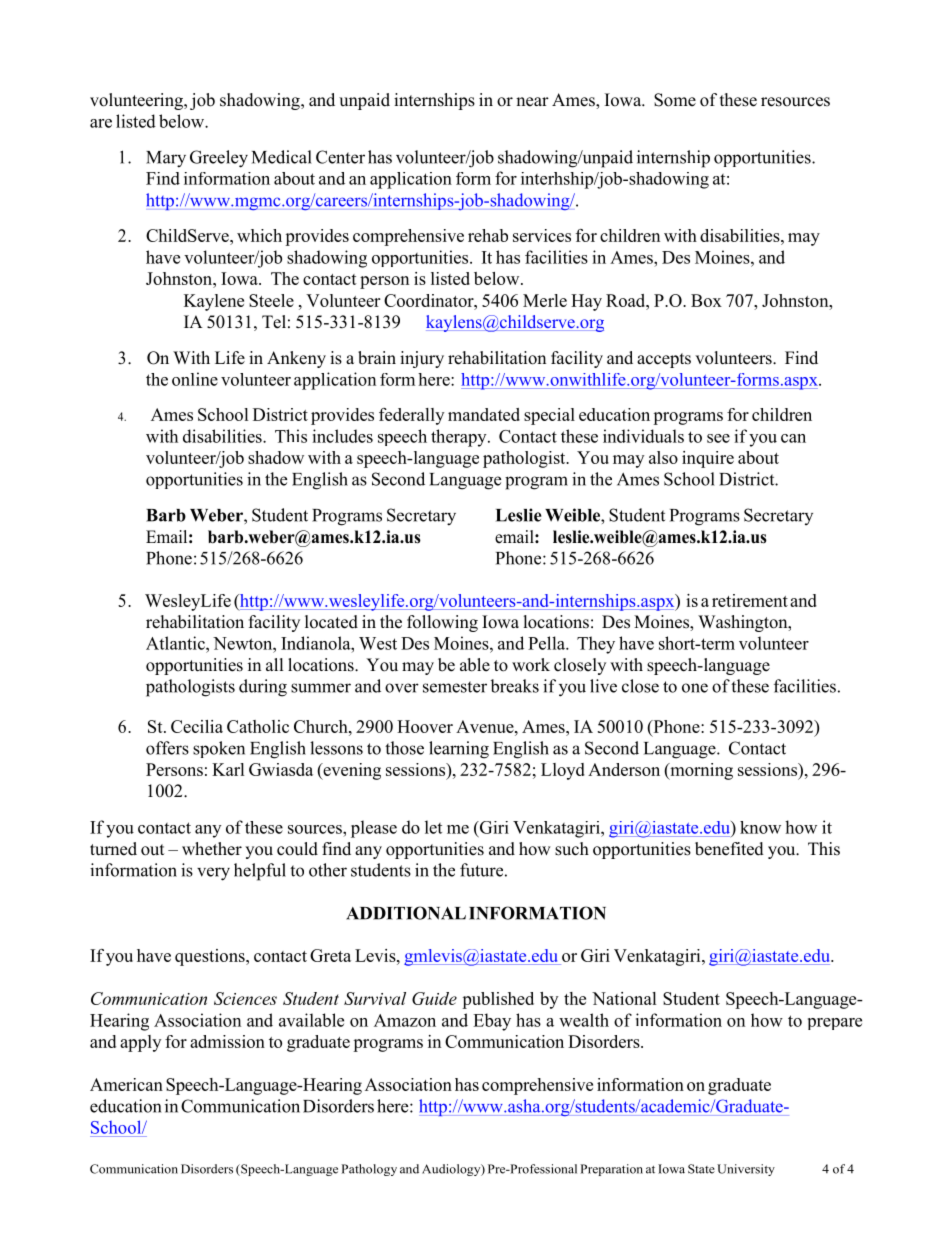 The height and width of the document is (1233, 952). I want to click on know, so click(760, 827).
